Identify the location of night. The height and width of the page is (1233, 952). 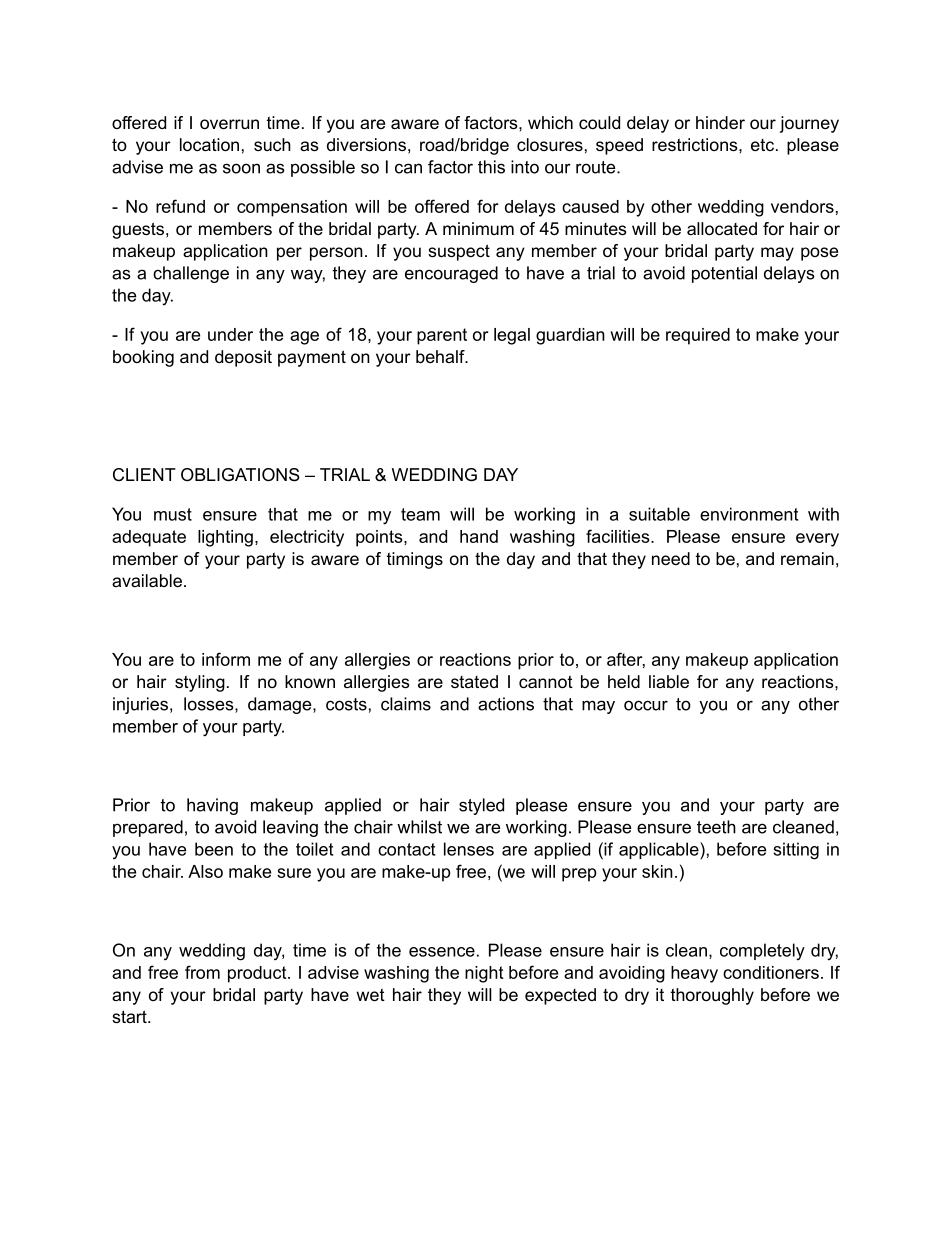
(484, 974).
